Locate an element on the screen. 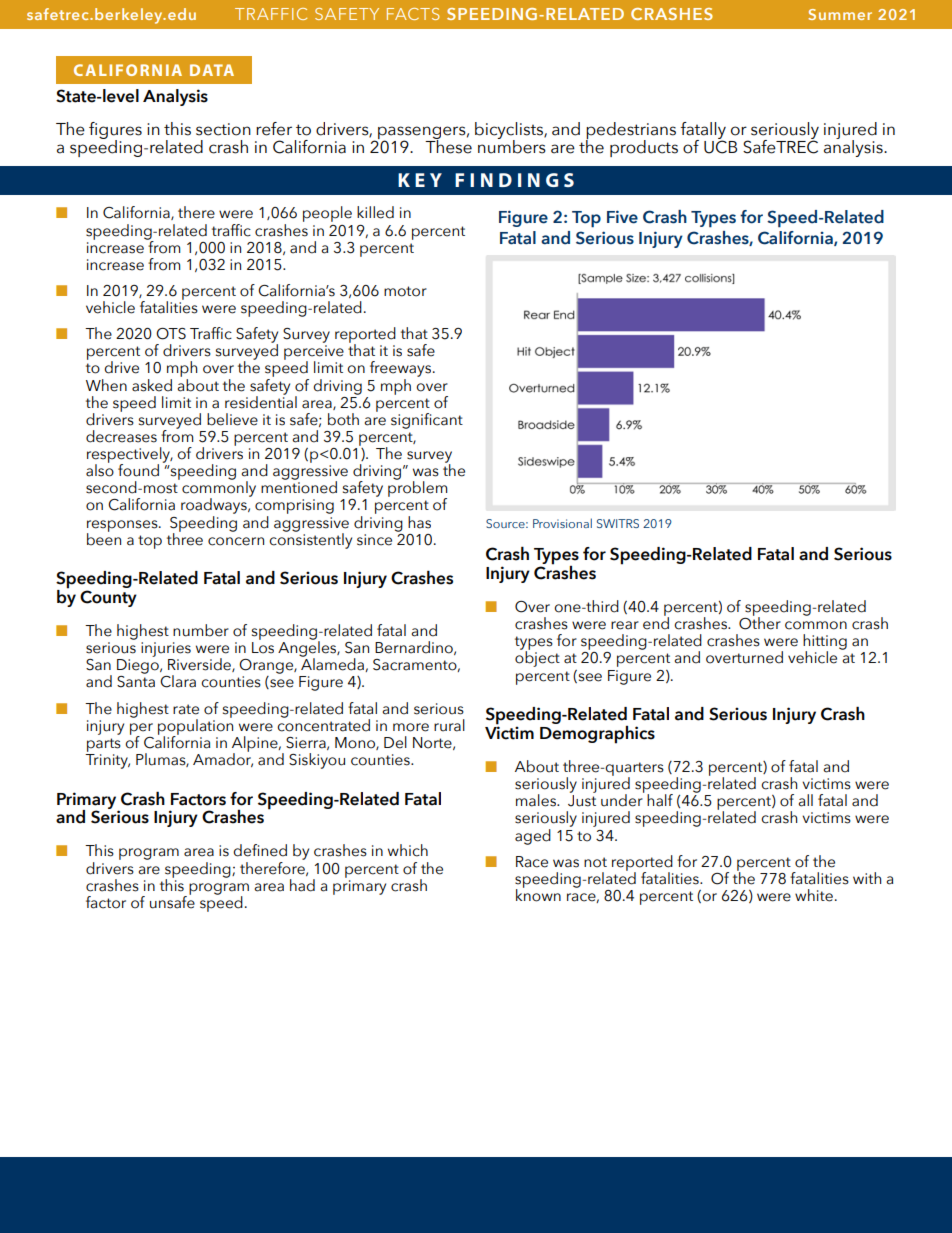  Provisional is located at coordinates (562, 523).
